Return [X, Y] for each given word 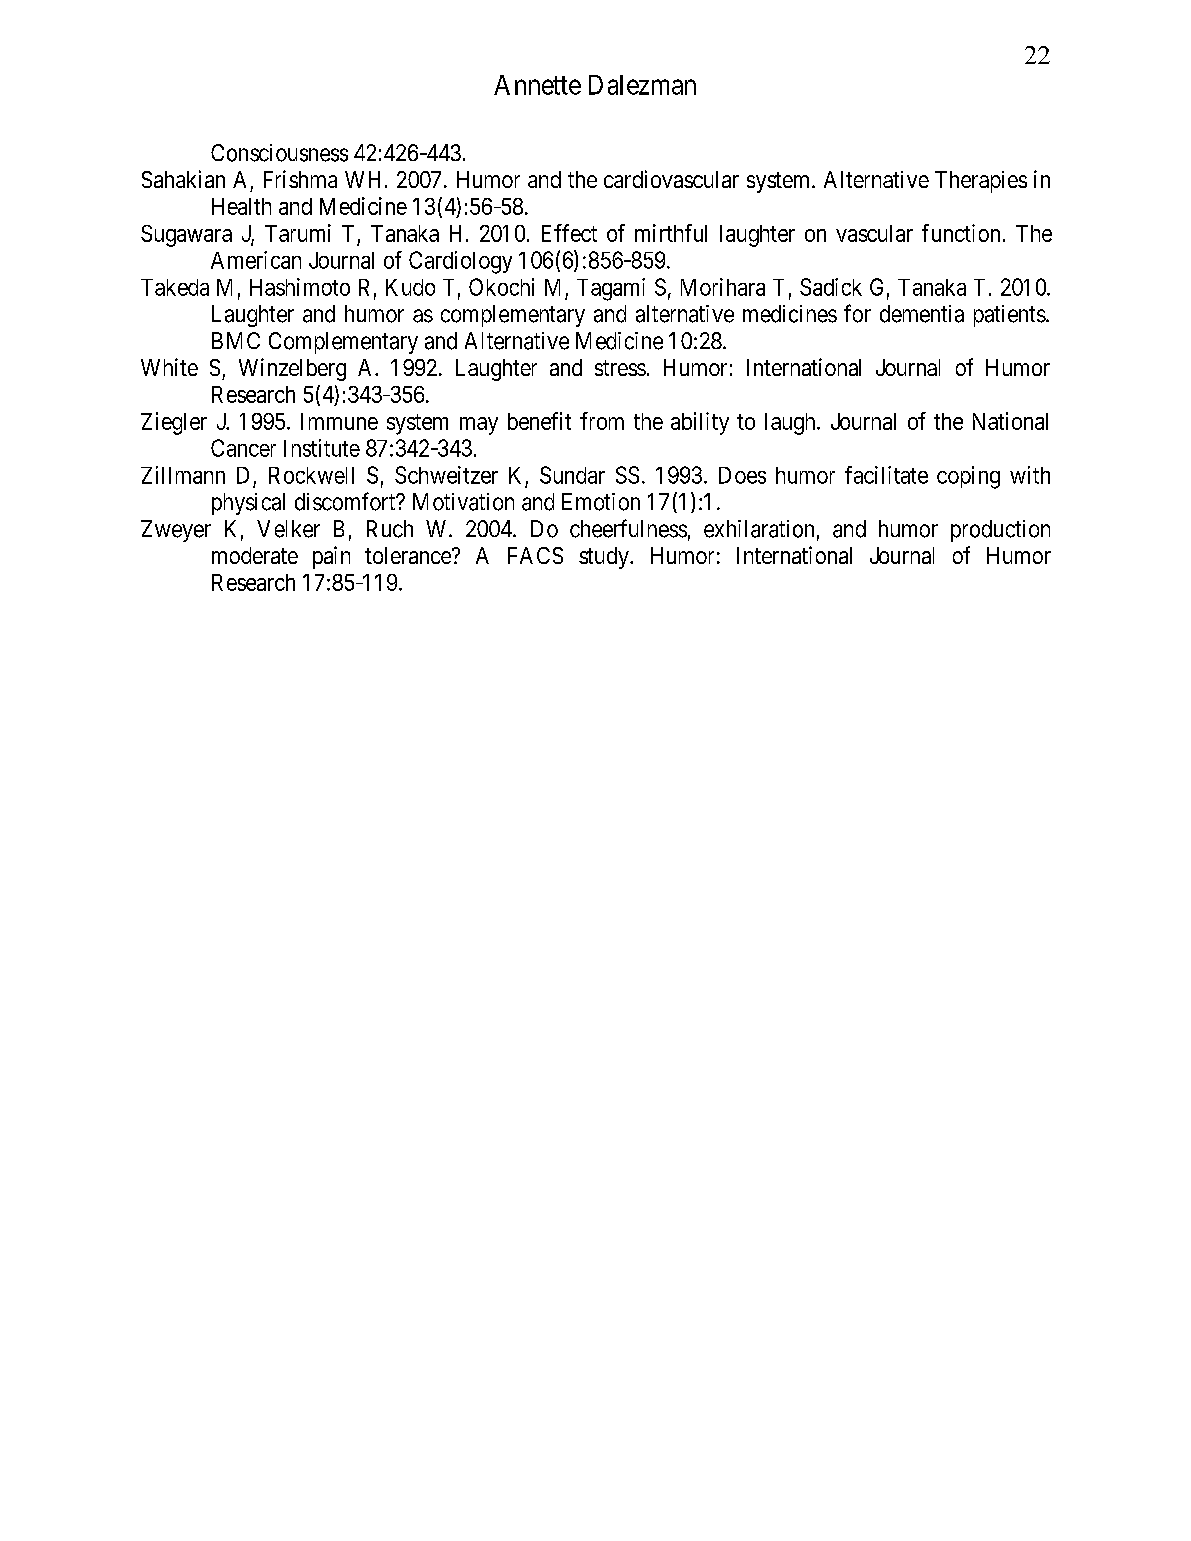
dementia [922, 314]
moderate [255, 555]
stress [620, 368]
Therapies [981, 182]
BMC [236, 340]
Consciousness [279, 153]
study [605, 558]
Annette [537, 85]
